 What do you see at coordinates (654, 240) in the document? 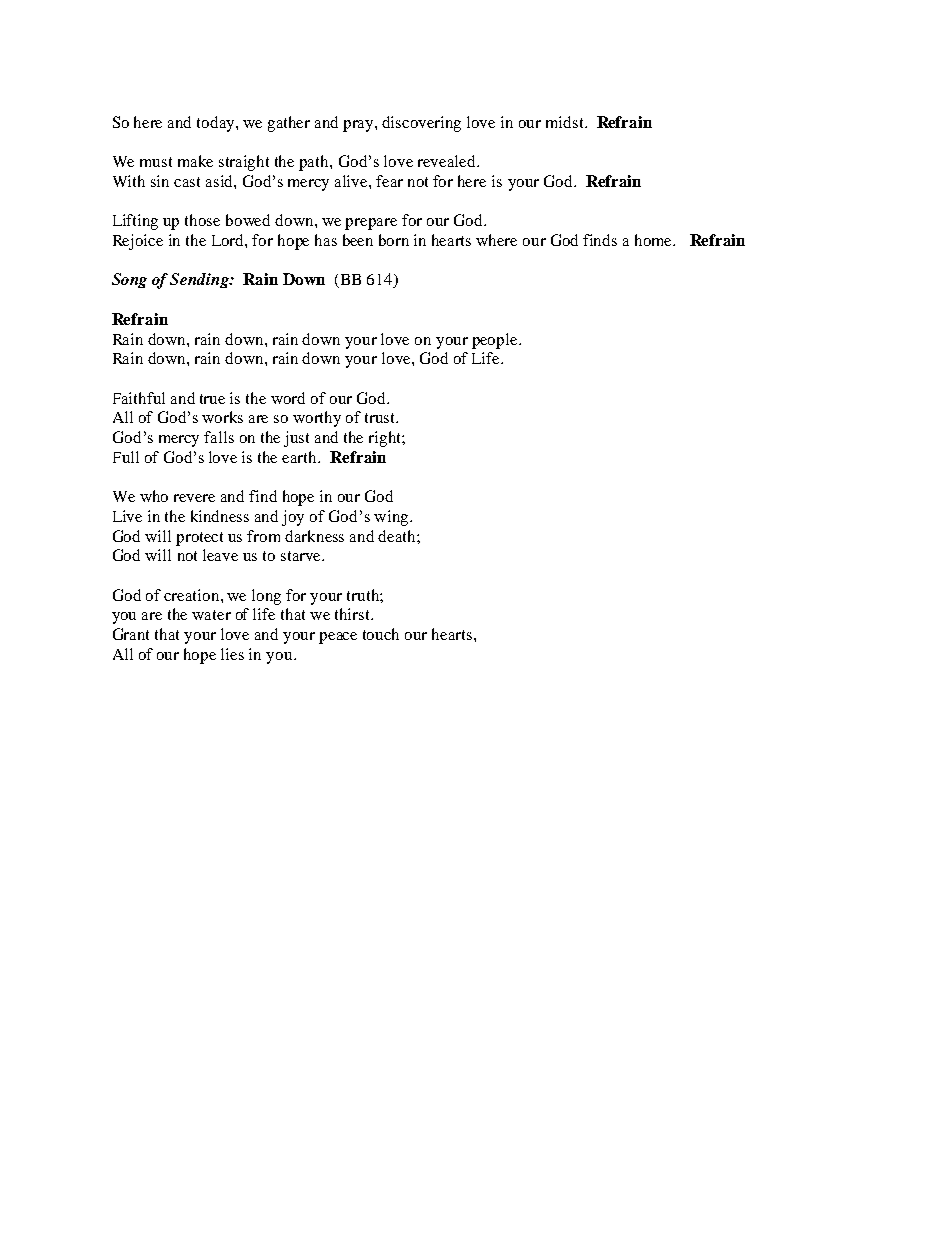
I see `home` at bounding box center [654, 240].
